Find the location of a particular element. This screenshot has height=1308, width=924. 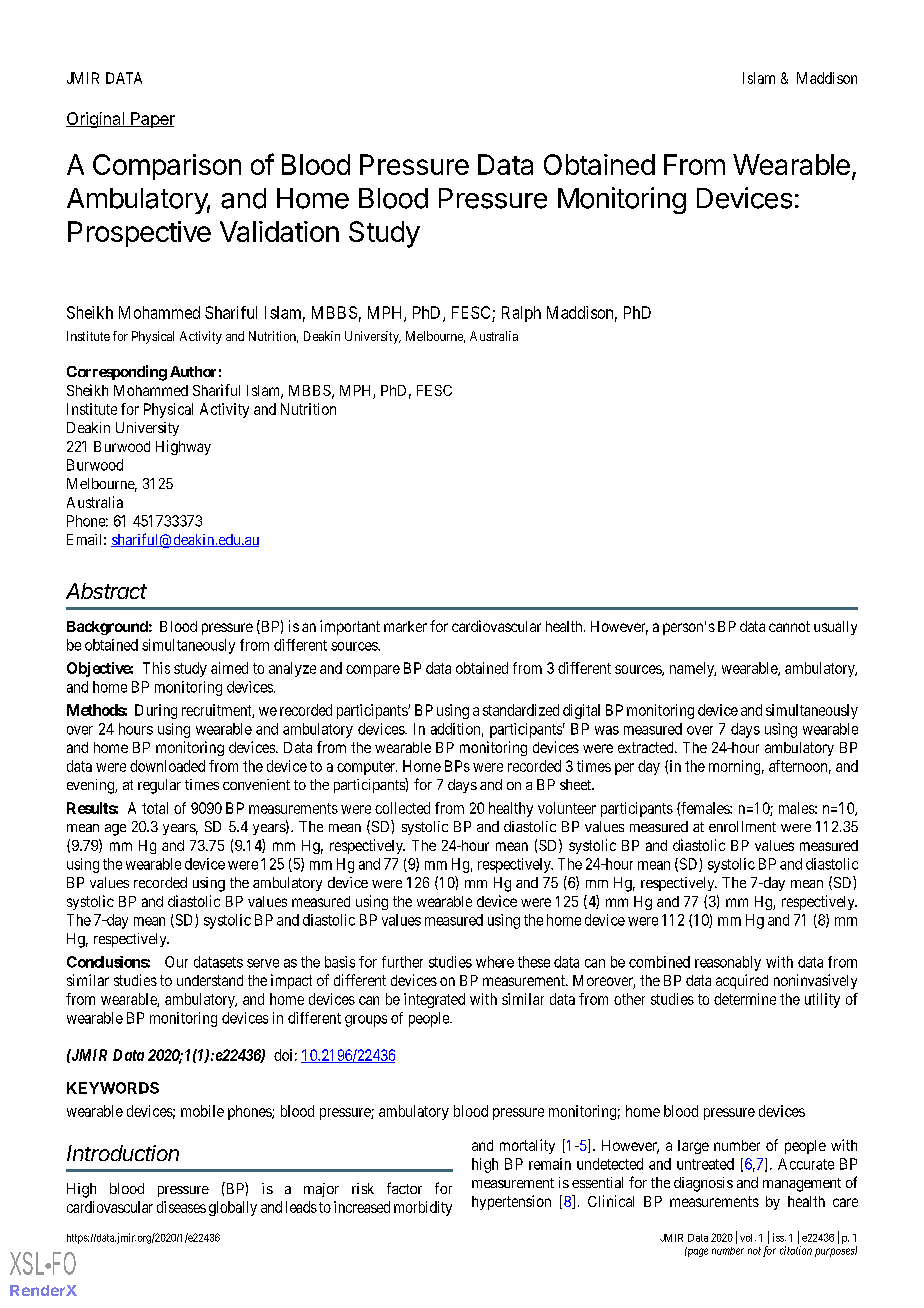

hypertension is located at coordinates (511, 1202).
